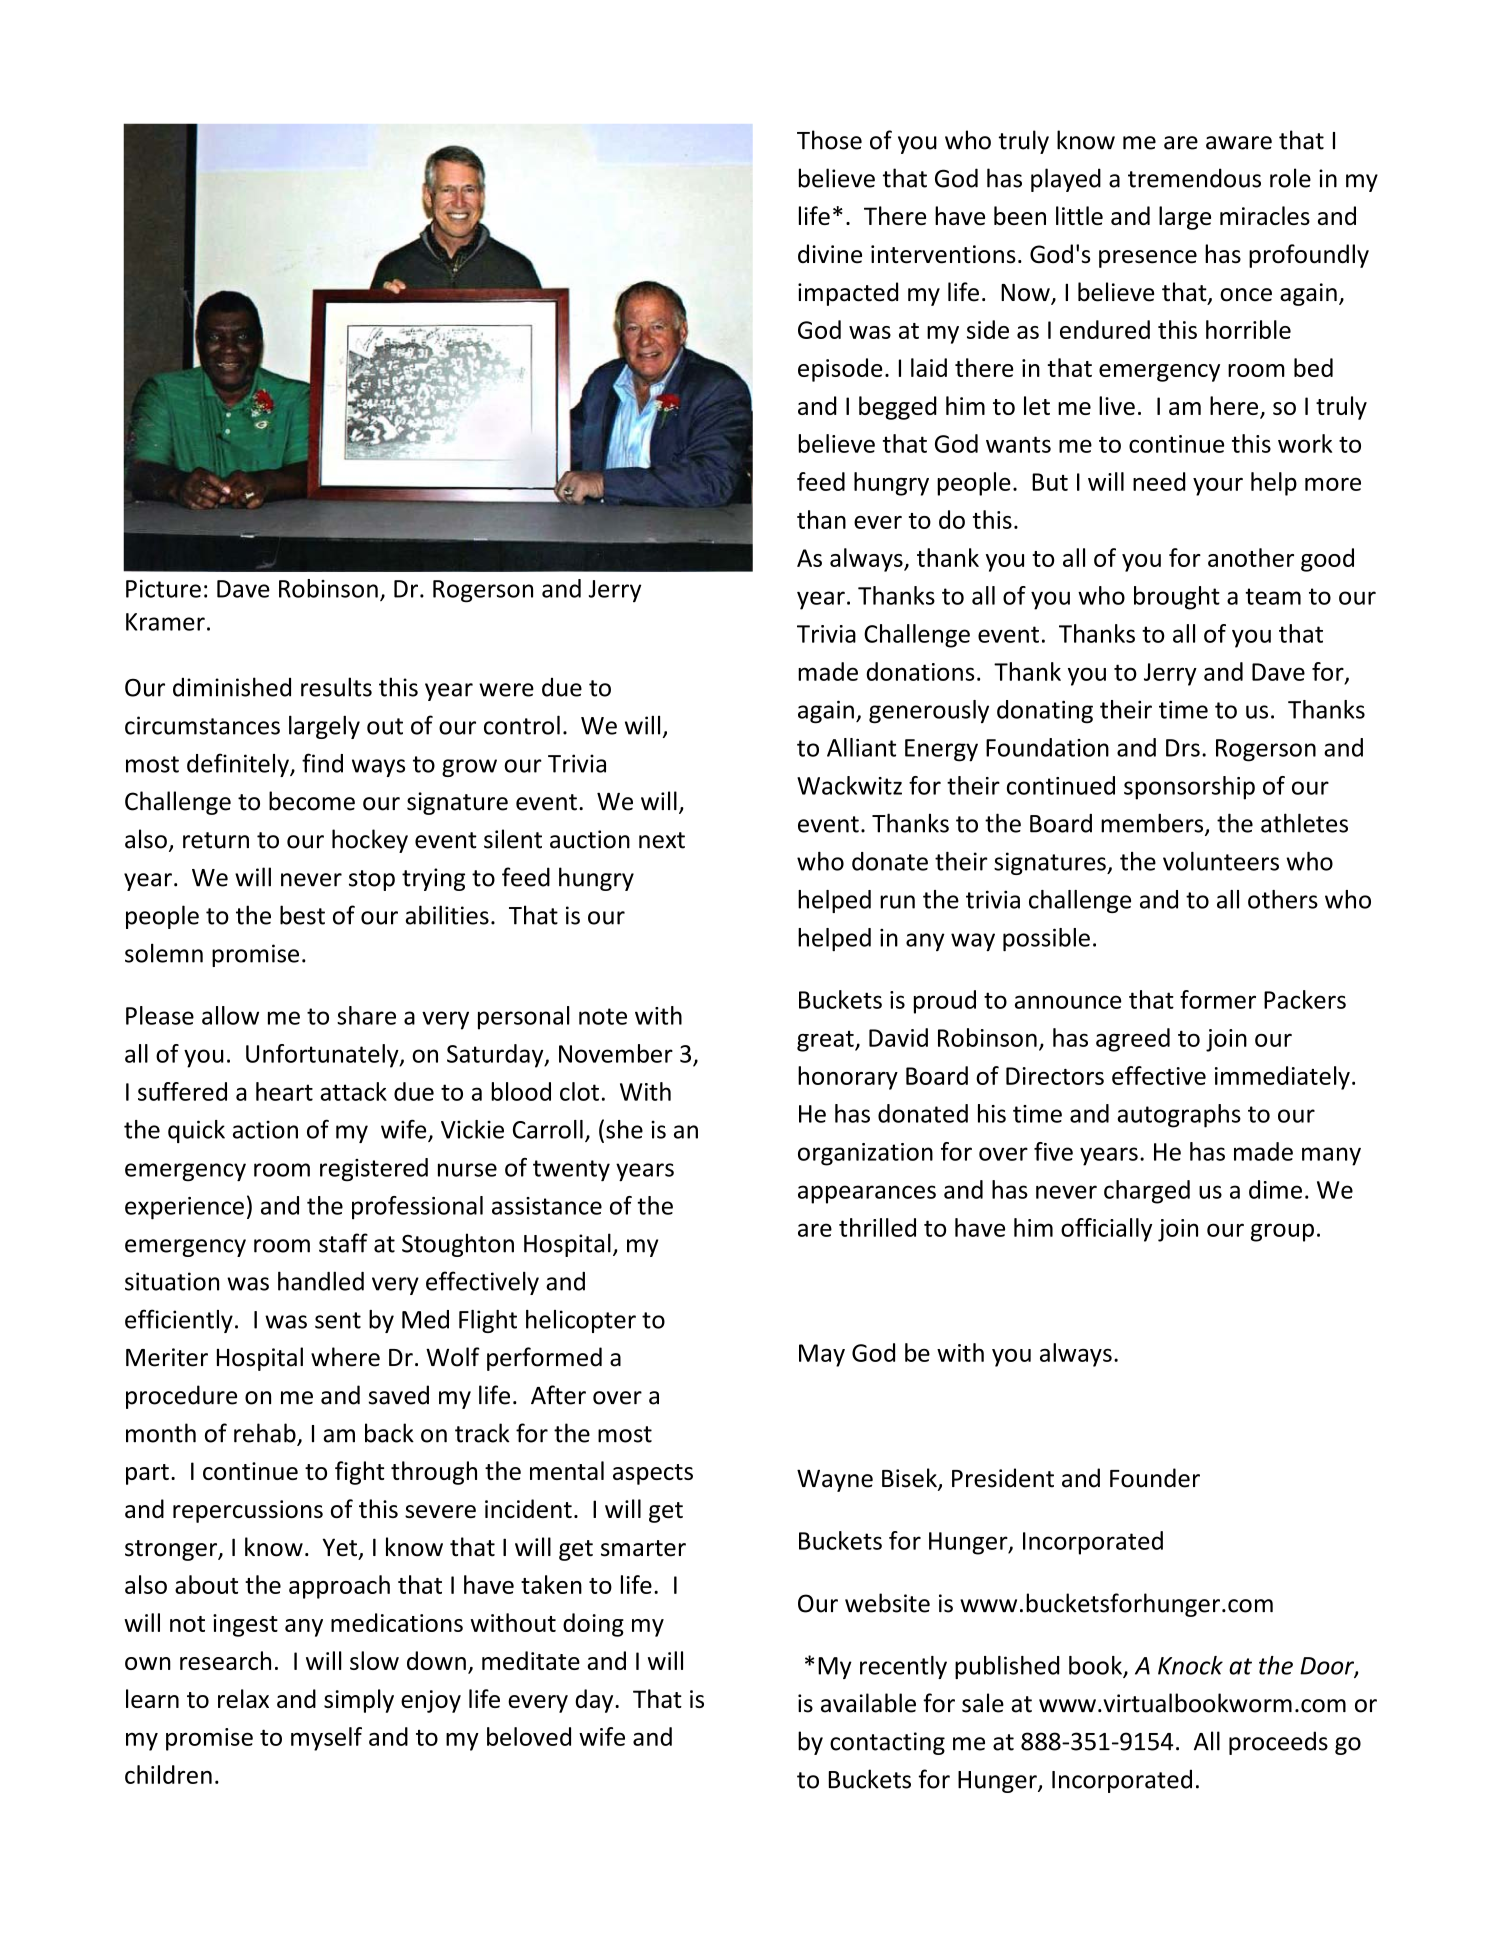 This screenshot has width=1505, height=1947. Describe the element at coordinates (338, 1320) in the screenshot. I see `sent` at that location.
